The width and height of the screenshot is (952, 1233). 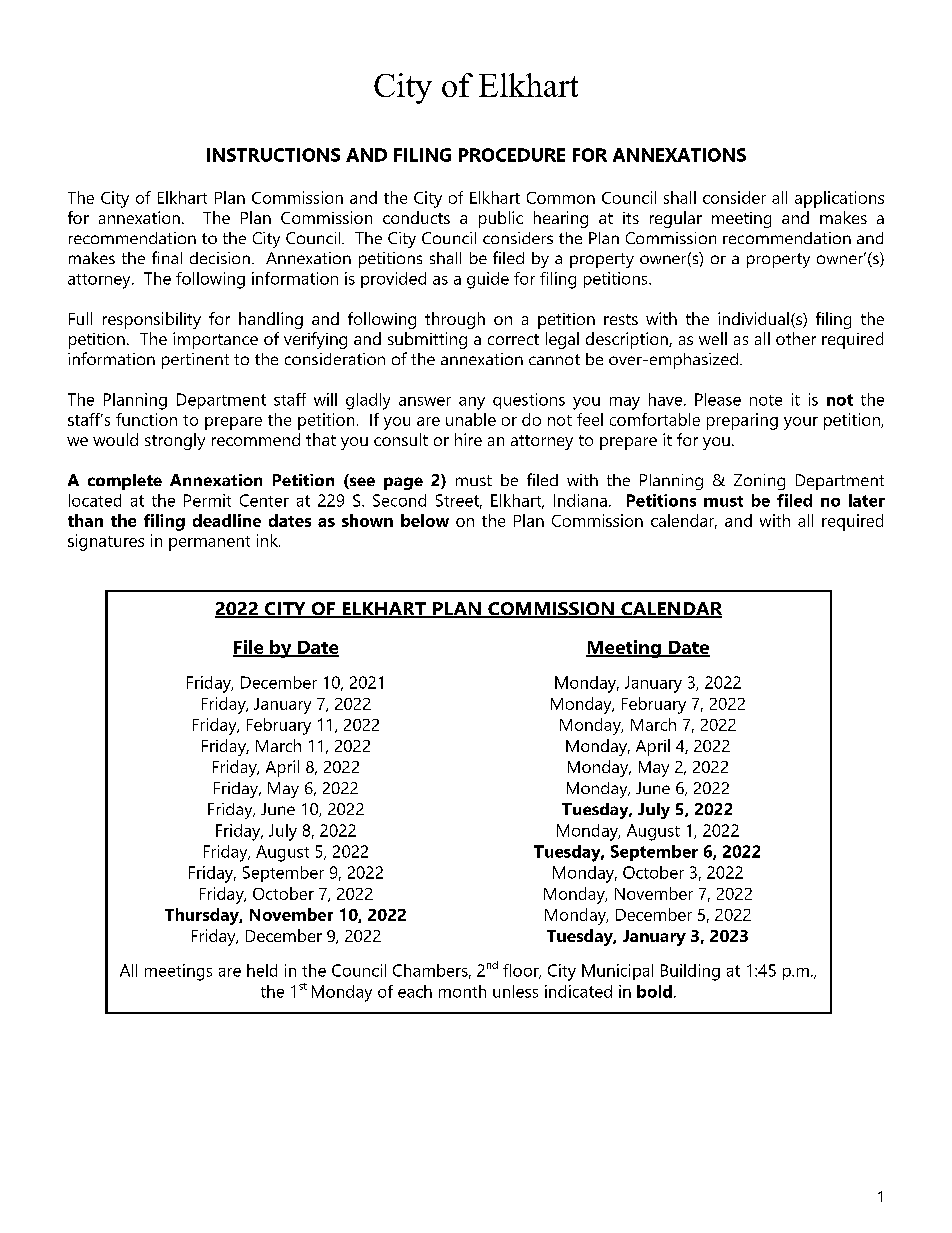 I want to click on any, so click(x=472, y=403).
